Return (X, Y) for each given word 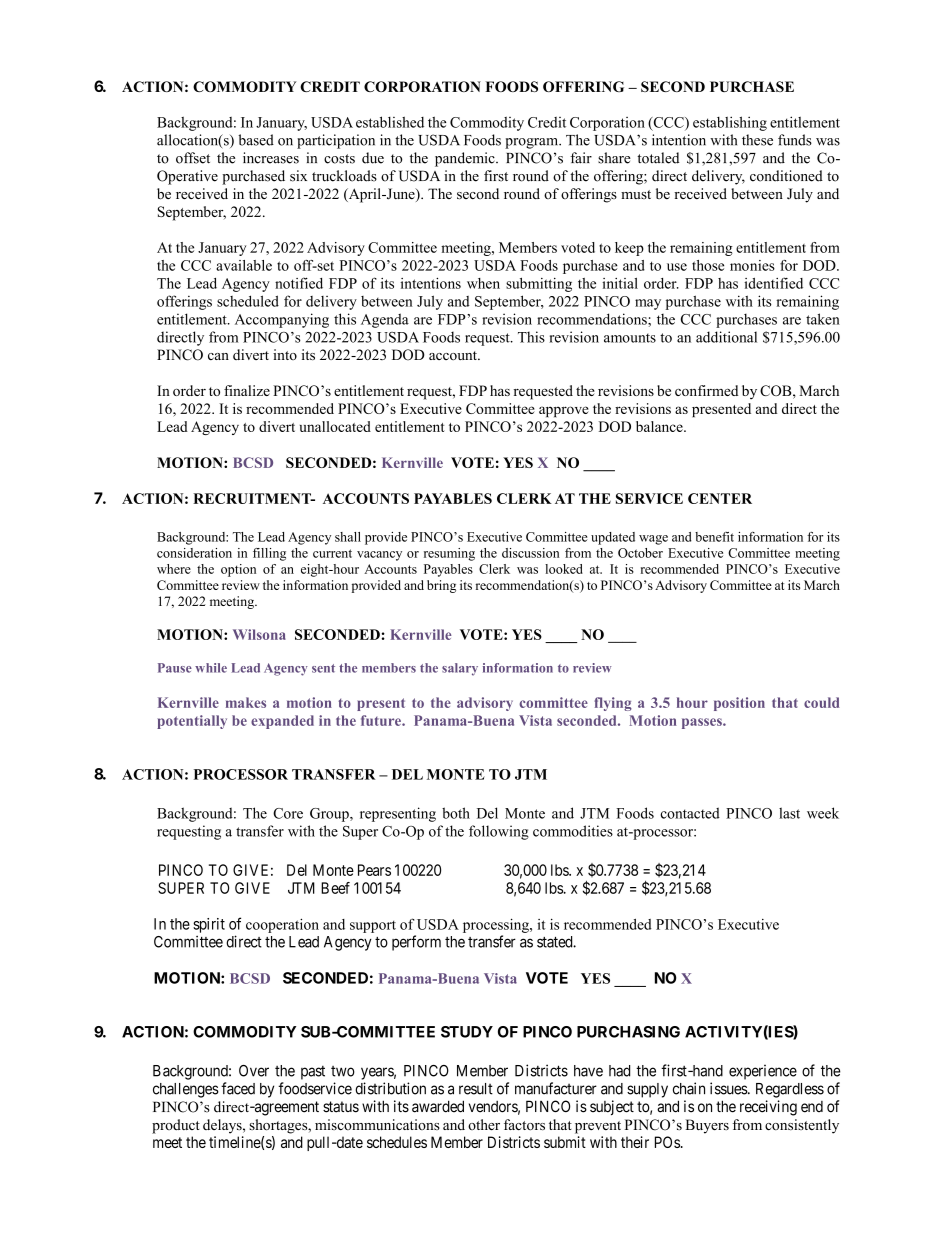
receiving (768, 1108)
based (256, 140)
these (757, 140)
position (739, 704)
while (211, 668)
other (484, 1124)
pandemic (466, 159)
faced (238, 1088)
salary (460, 669)
